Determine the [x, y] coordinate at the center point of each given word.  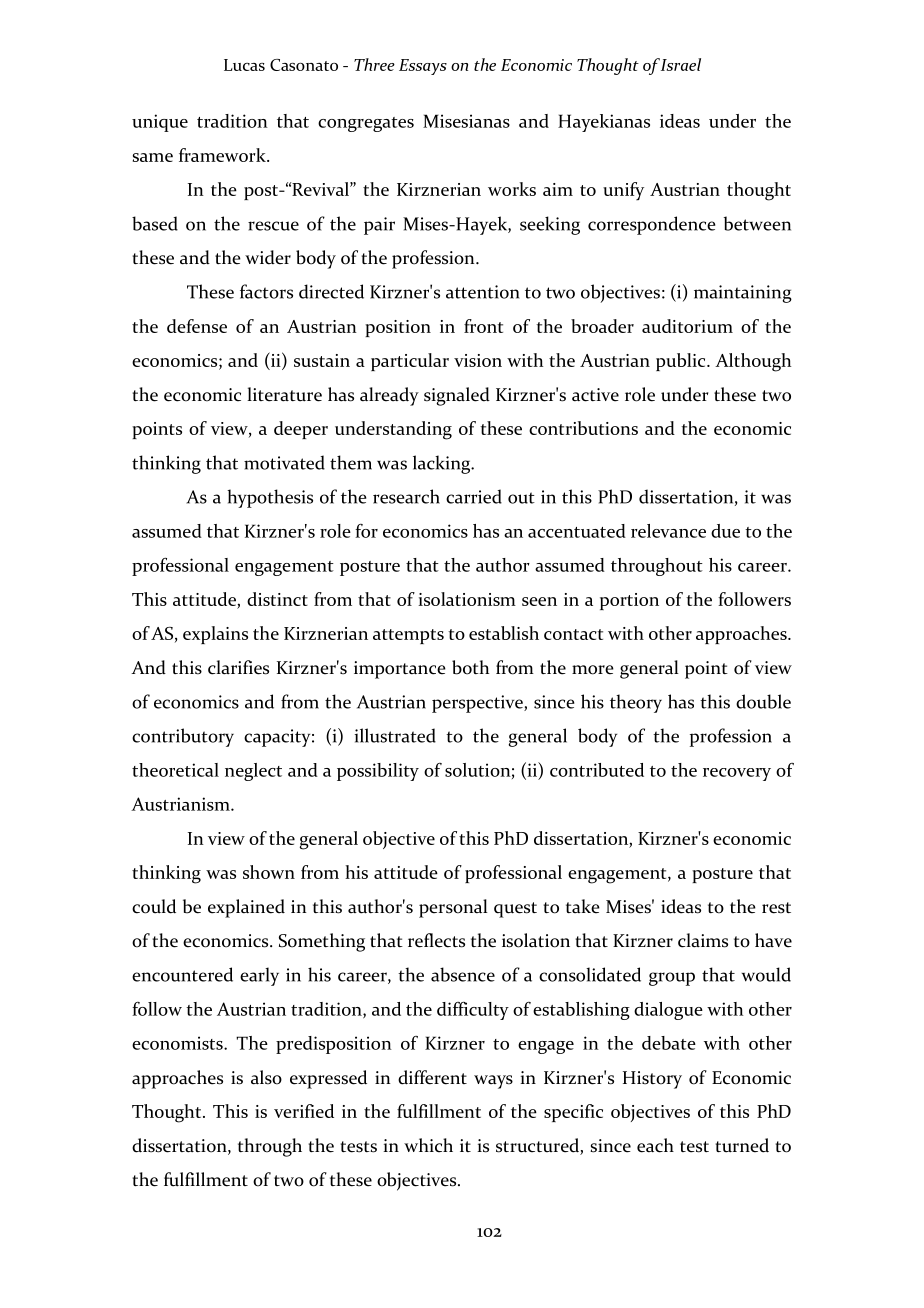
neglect [253, 772]
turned [742, 1145]
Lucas [244, 65]
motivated [284, 462]
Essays [423, 67]
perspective [478, 704]
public [682, 362]
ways [493, 1082]
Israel [681, 64]
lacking [443, 464]
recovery [737, 774]
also [266, 1077]
